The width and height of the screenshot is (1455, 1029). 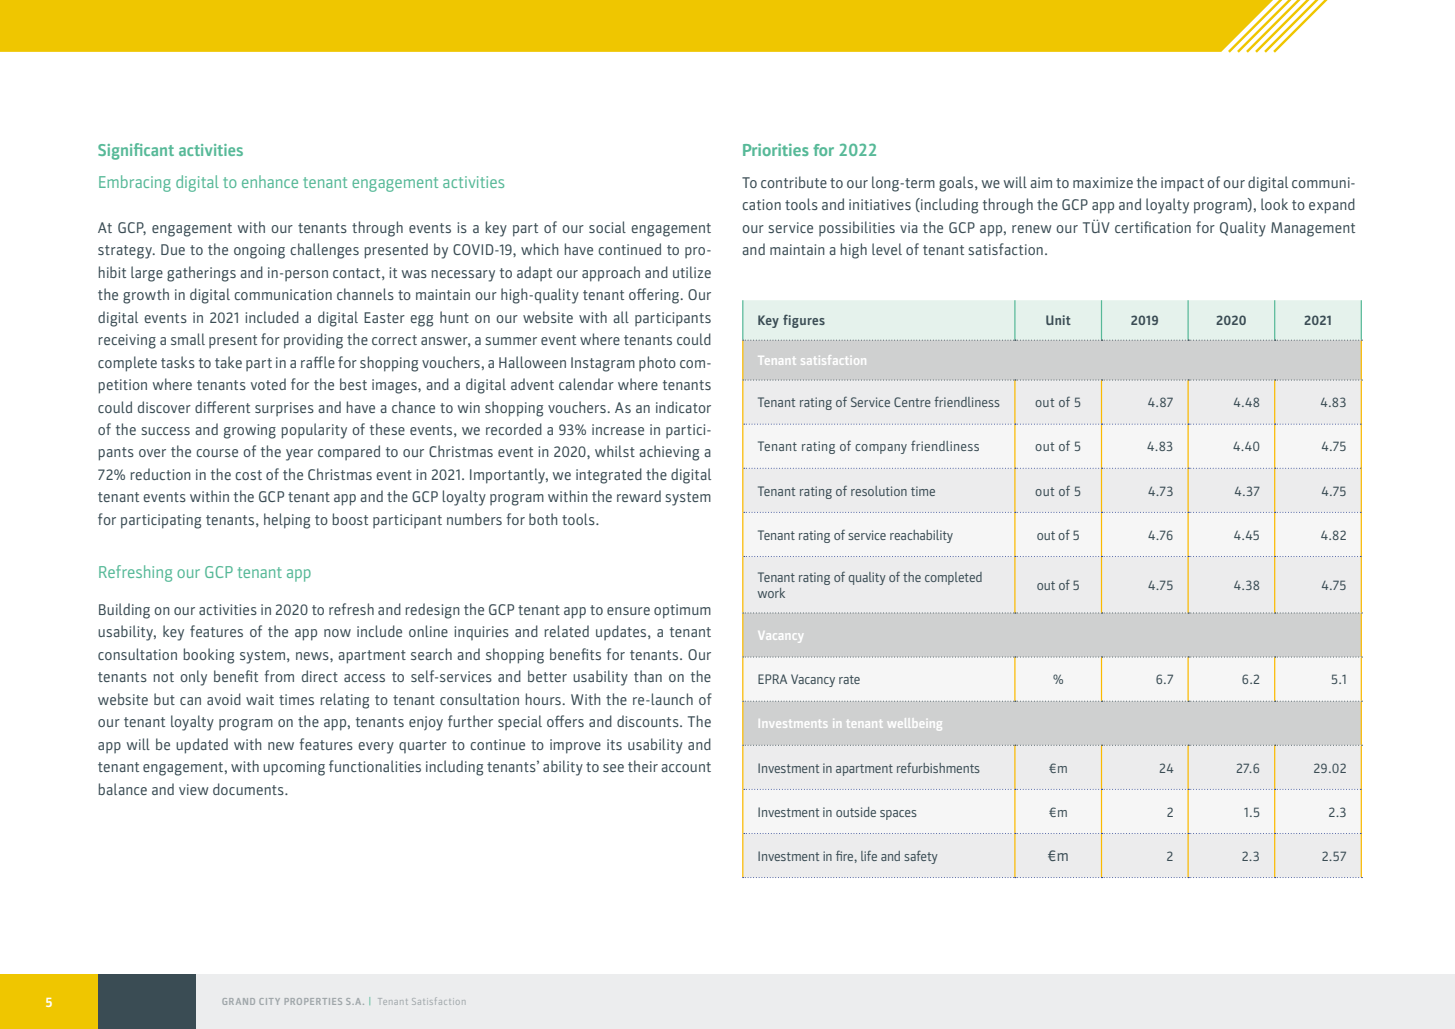 I want to click on refurbishments, so click(x=938, y=767).
